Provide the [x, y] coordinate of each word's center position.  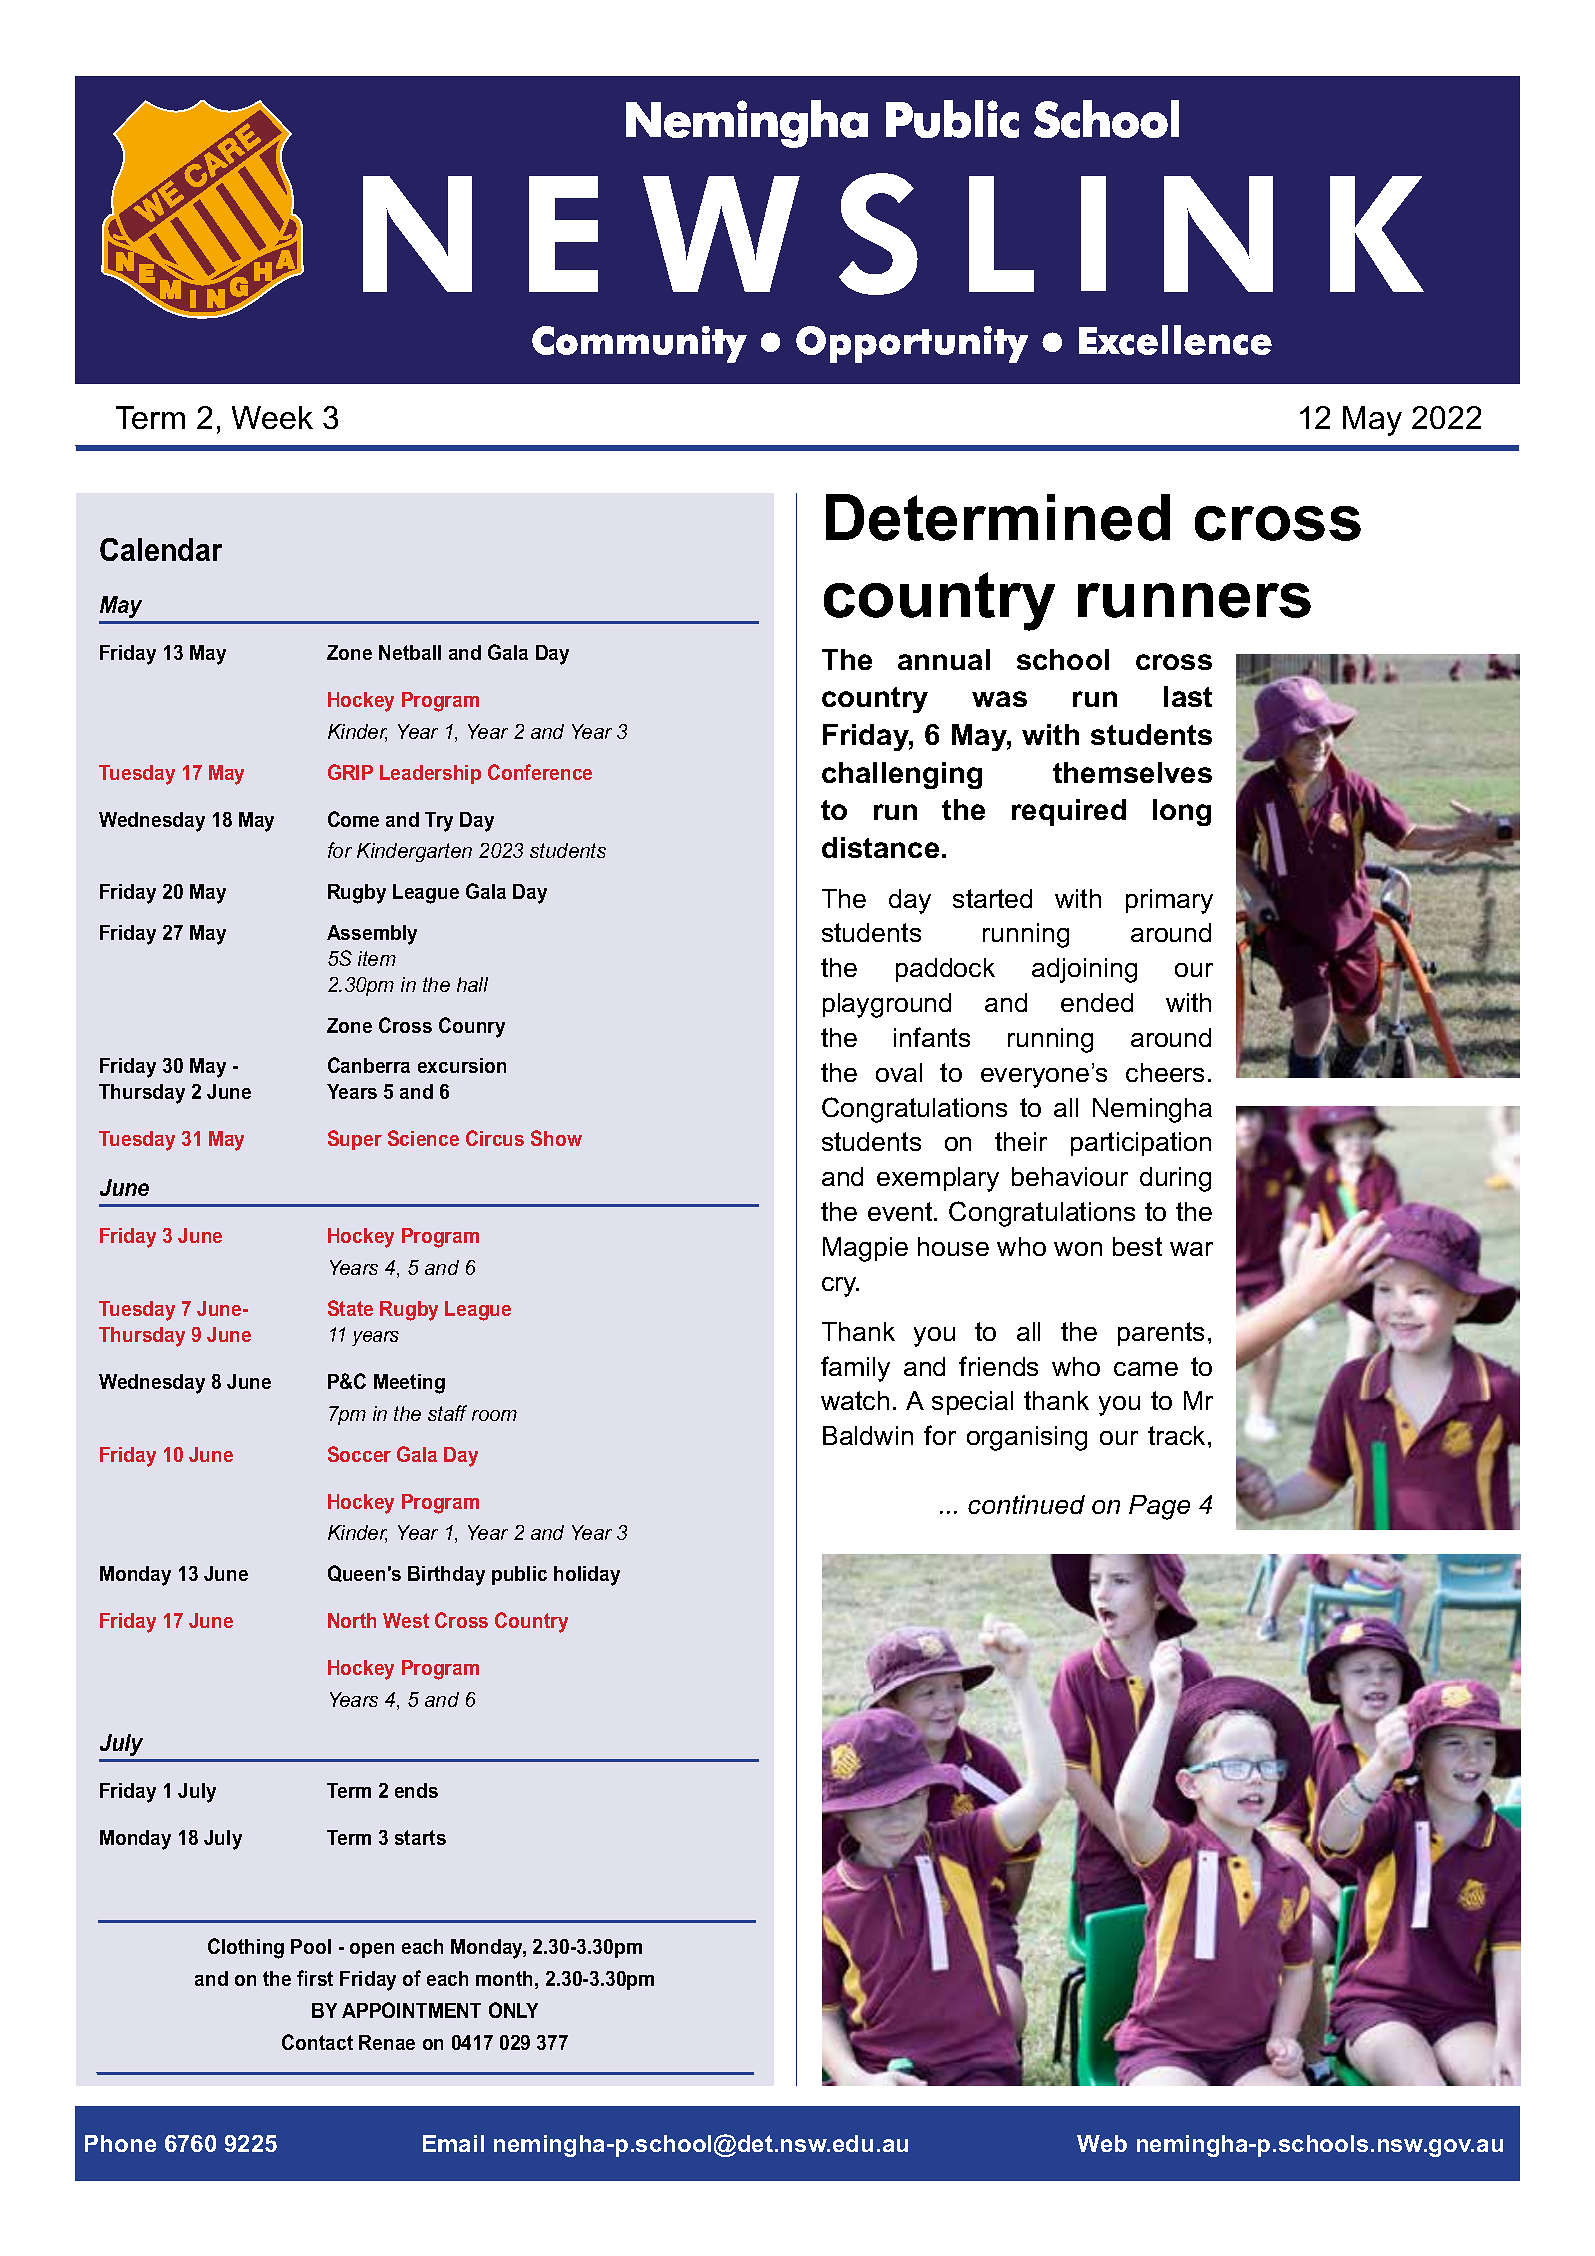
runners [1194, 600]
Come [353, 819]
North [352, 1620]
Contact [317, 2042]
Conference [540, 772]
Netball [410, 652]
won [1078, 1249]
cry [840, 1287]
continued [1026, 1504]
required [1069, 812]
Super [355, 1140]
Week [272, 417]
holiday [587, 1576]
